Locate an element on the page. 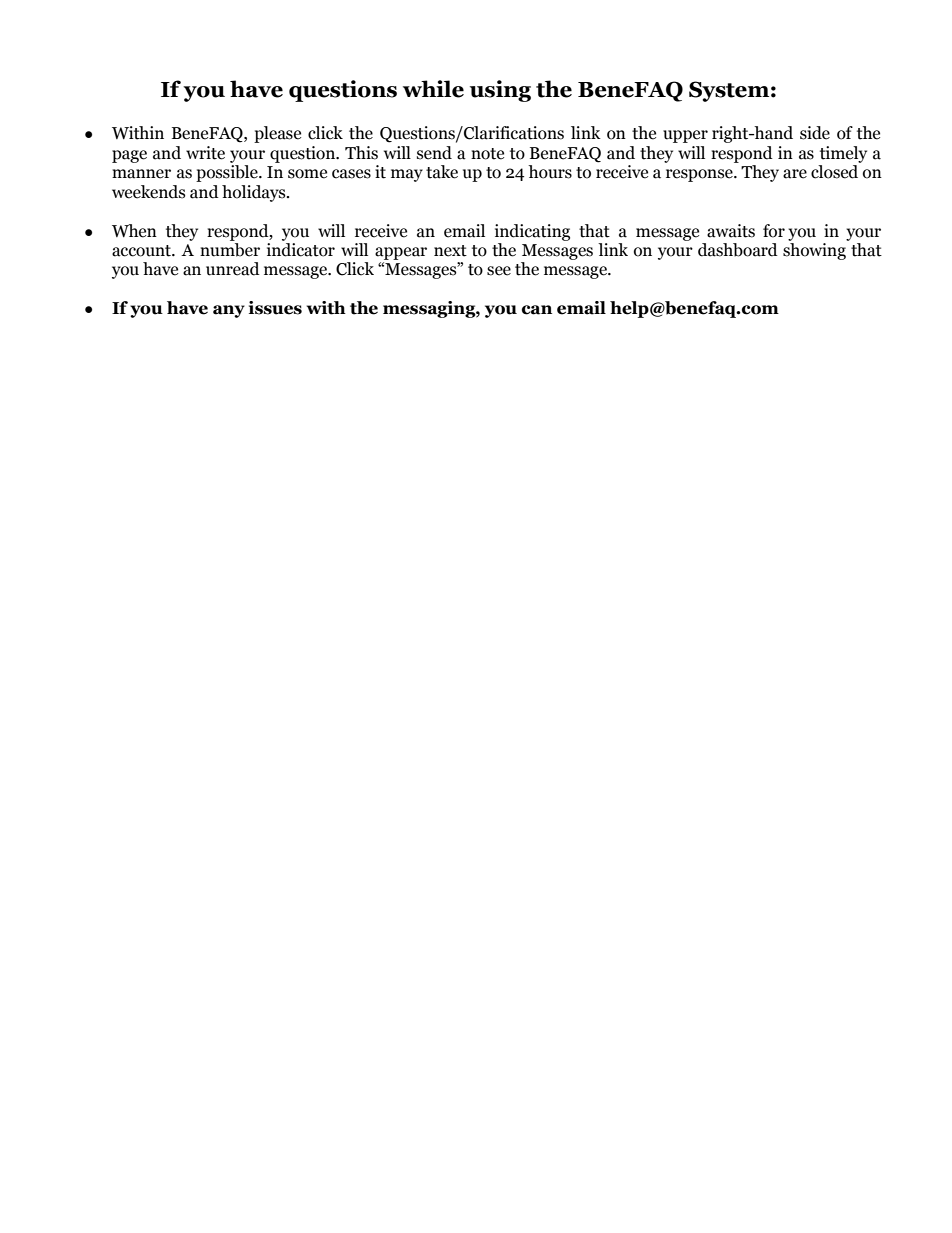  using is located at coordinates (500, 91).
